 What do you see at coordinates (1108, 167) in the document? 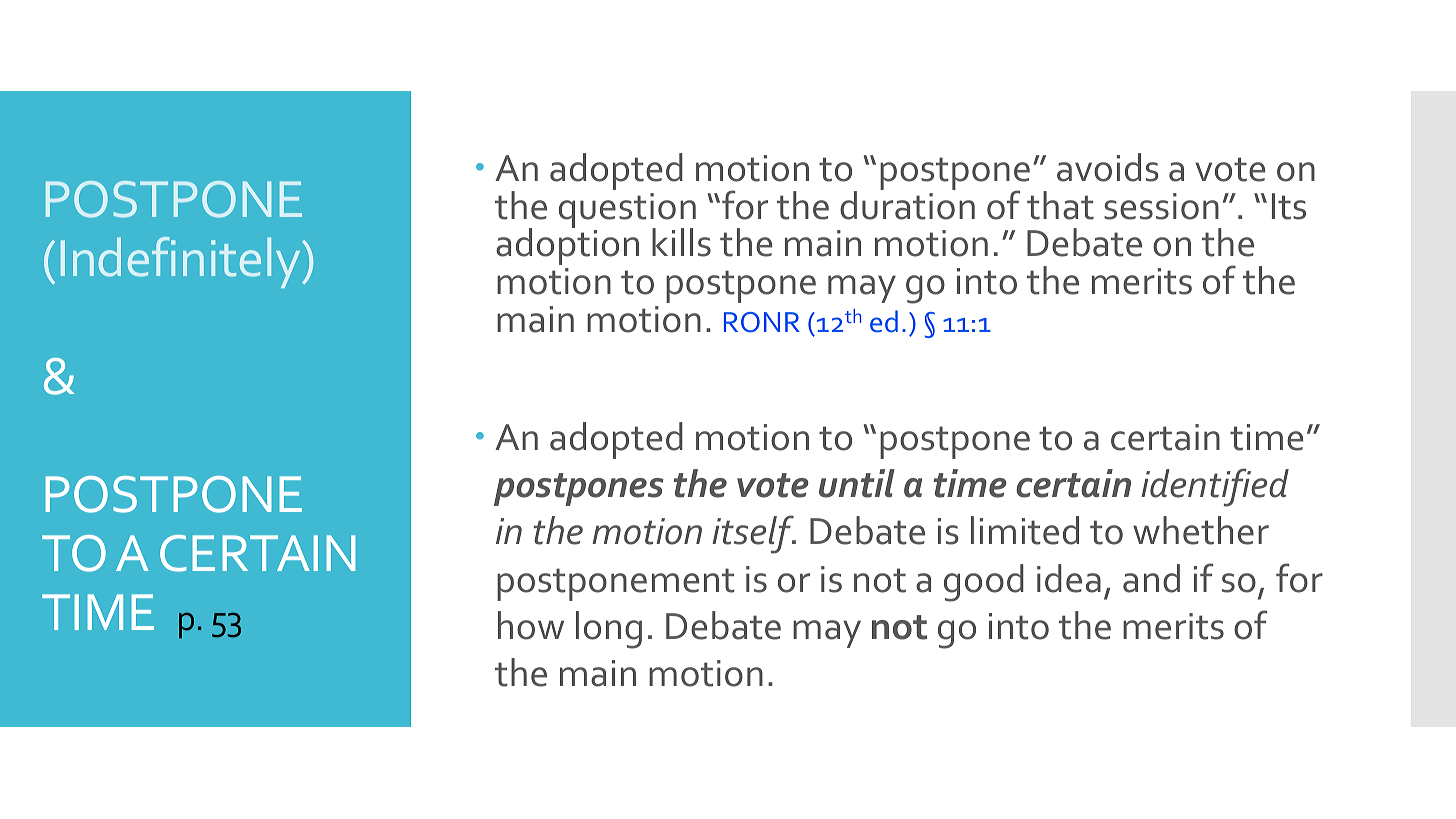
I see `avoids` at bounding box center [1108, 167].
